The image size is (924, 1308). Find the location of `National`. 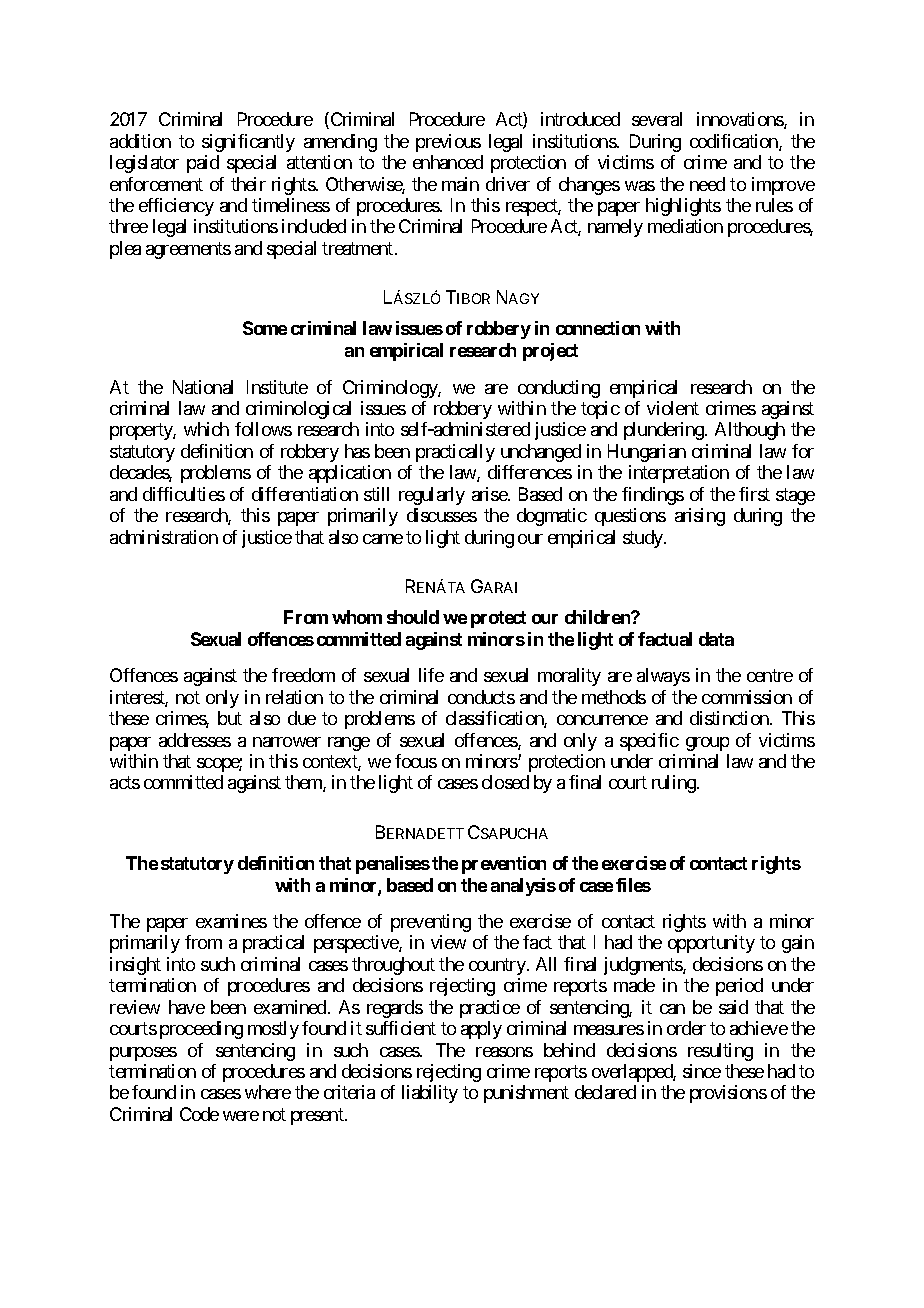

National is located at coordinates (203, 387).
